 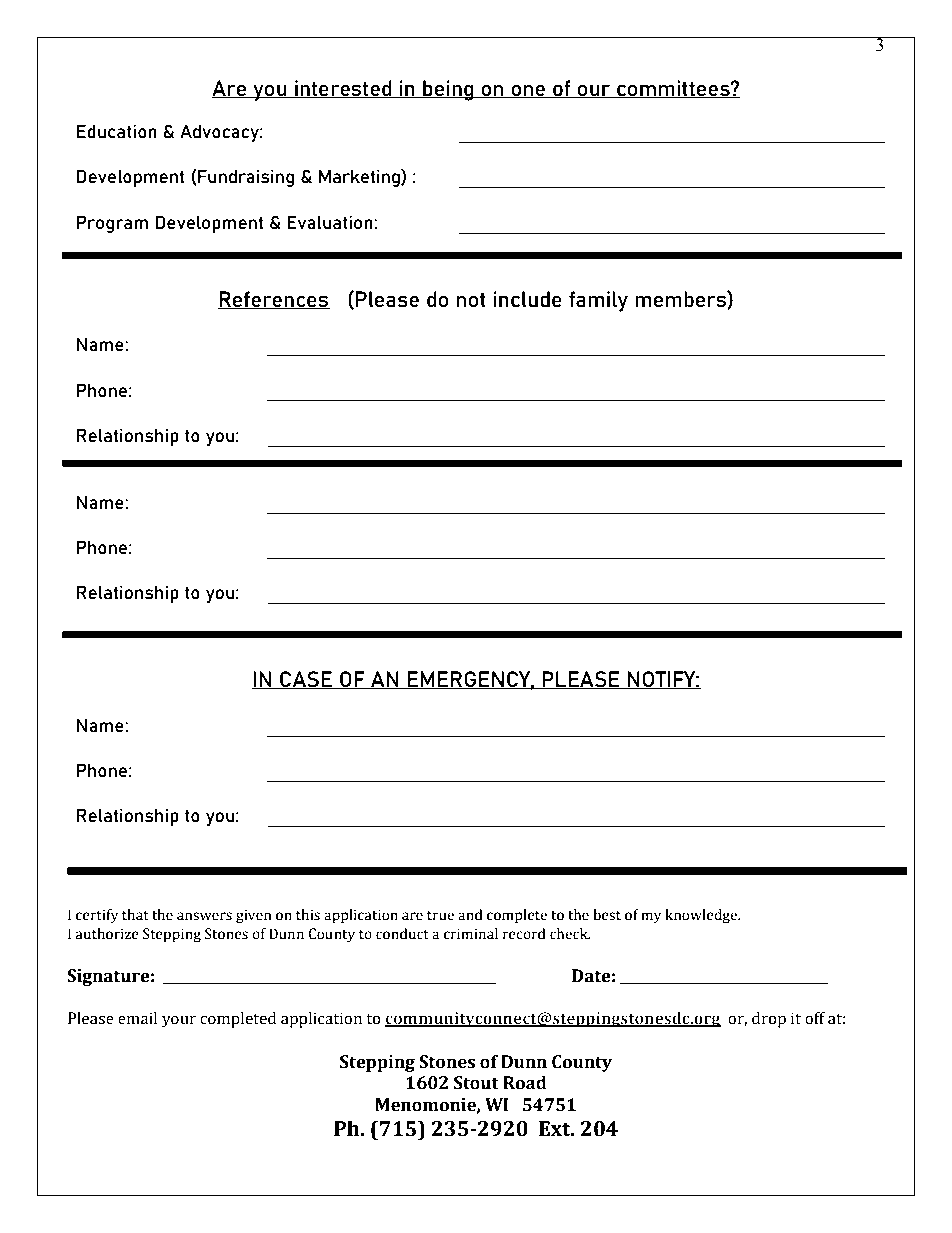 What do you see at coordinates (440, 916) in the screenshot?
I see `true` at bounding box center [440, 916].
